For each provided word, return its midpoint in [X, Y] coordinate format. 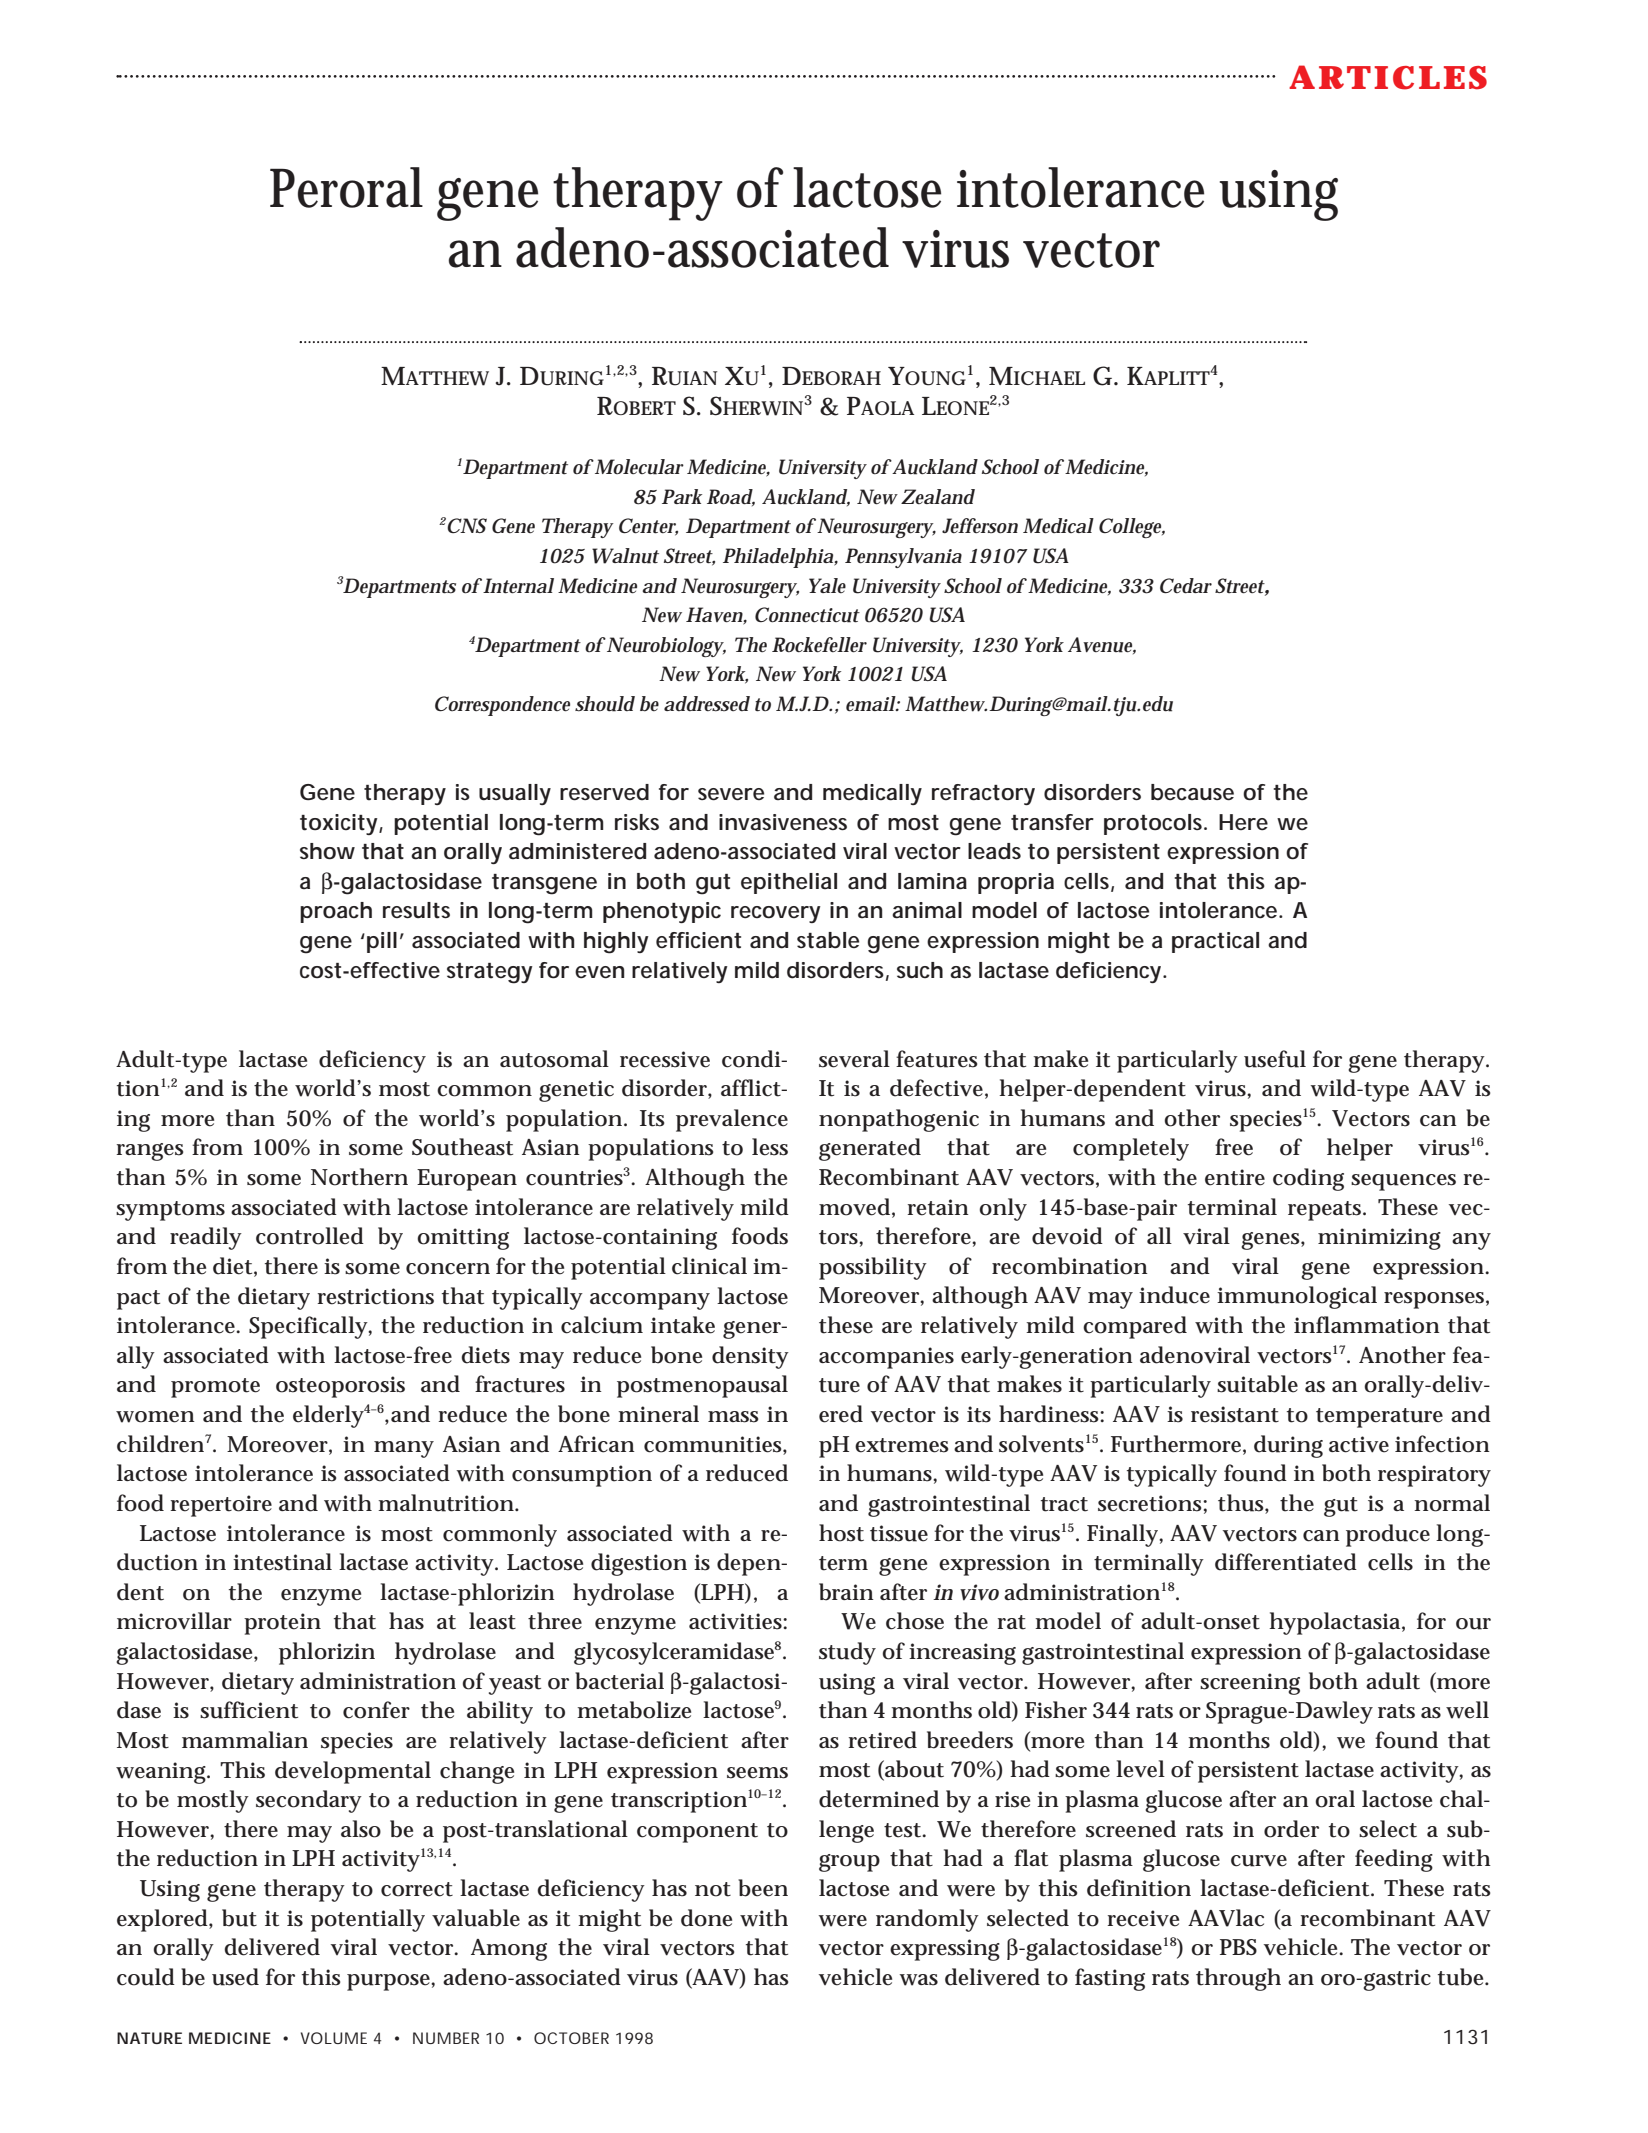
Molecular [638, 467]
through [1238, 1979]
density [750, 1357]
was [919, 1980]
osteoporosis [340, 1387]
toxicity [340, 824]
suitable [1257, 1384]
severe [731, 794]
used [235, 1977]
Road [731, 497]
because [1192, 792]
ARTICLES [1388, 77]
